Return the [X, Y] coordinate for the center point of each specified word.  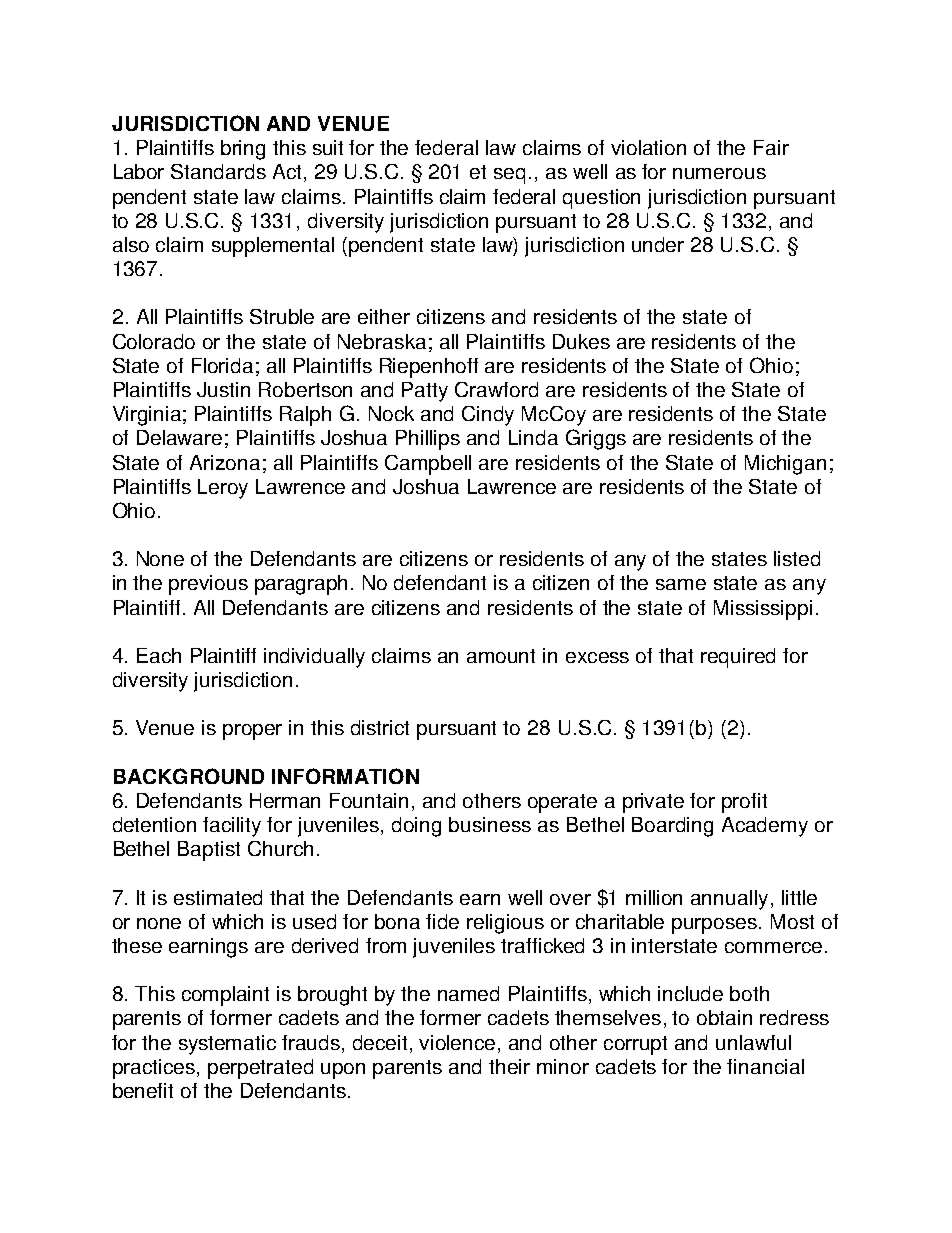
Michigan [785, 465]
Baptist [209, 851]
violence [459, 1042]
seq [509, 176]
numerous [719, 173]
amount [501, 656]
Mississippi [763, 610]
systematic [227, 1045]
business [490, 824]
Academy [765, 827]
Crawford [496, 389]
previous [208, 585]
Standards [218, 171]
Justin [223, 389]
